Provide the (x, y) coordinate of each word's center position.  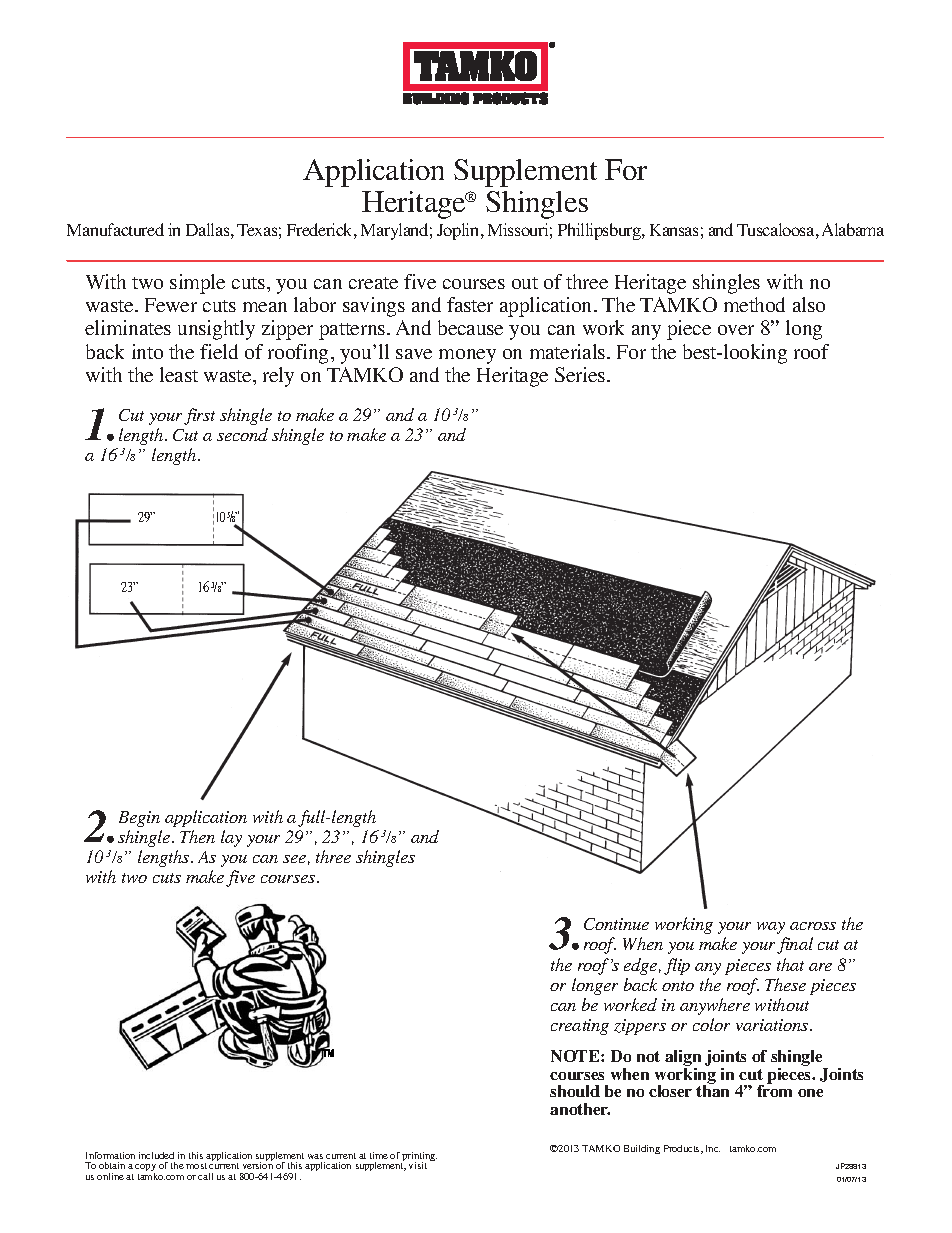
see (294, 859)
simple (197, 284)
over (736, 330)
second (242, 434)
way (771, 928)
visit (418, 1165)
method (754, 304)
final (795, 945)
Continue (616, 924)
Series (581, 374)
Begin (139, 819)
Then (197, 836)
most (196, 1166)
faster (470, 304)
